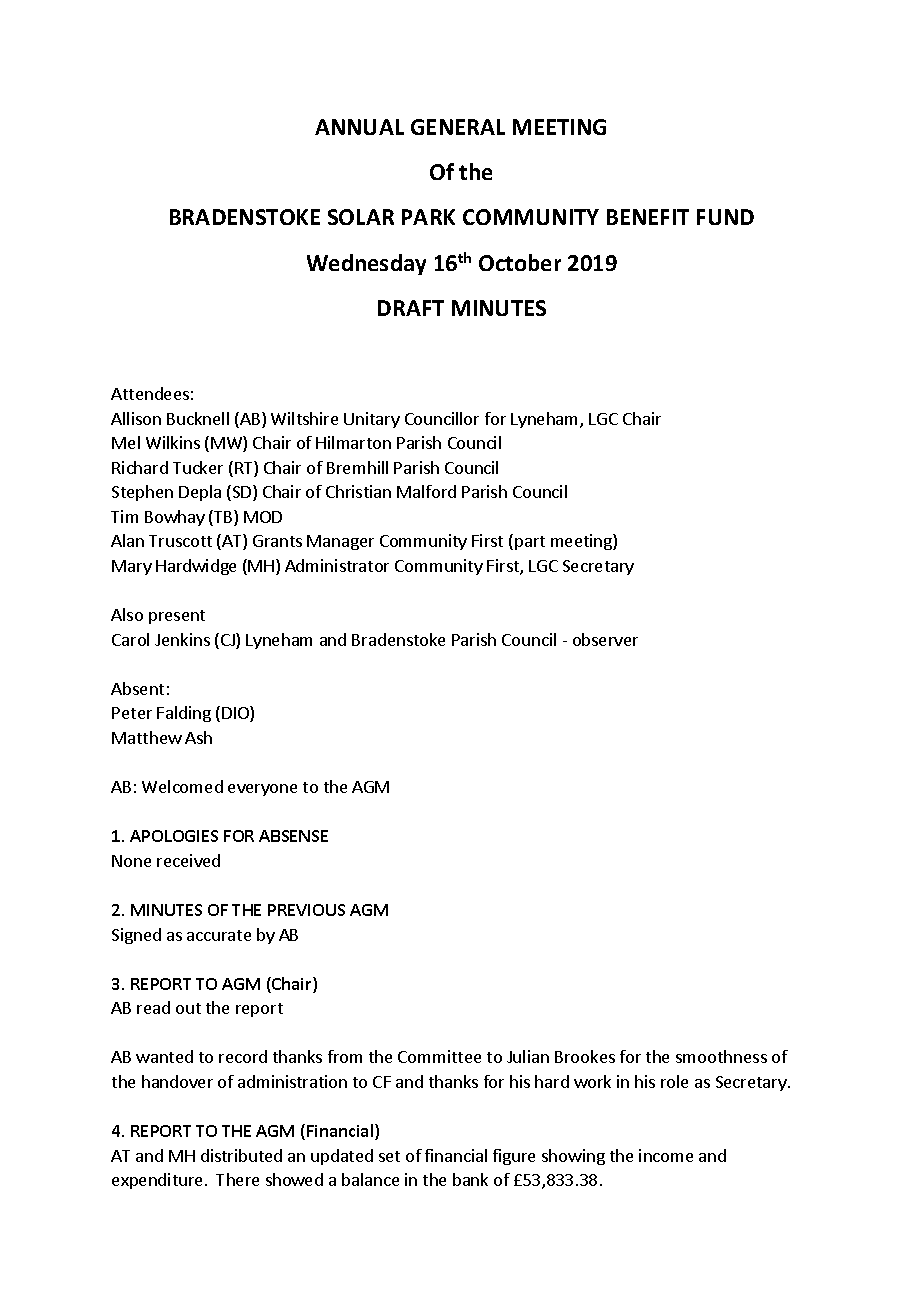 This page has height=1308, width=924. Describe the element at coordinates (458, 127) in the page. I see `GENERAL` at that location.
